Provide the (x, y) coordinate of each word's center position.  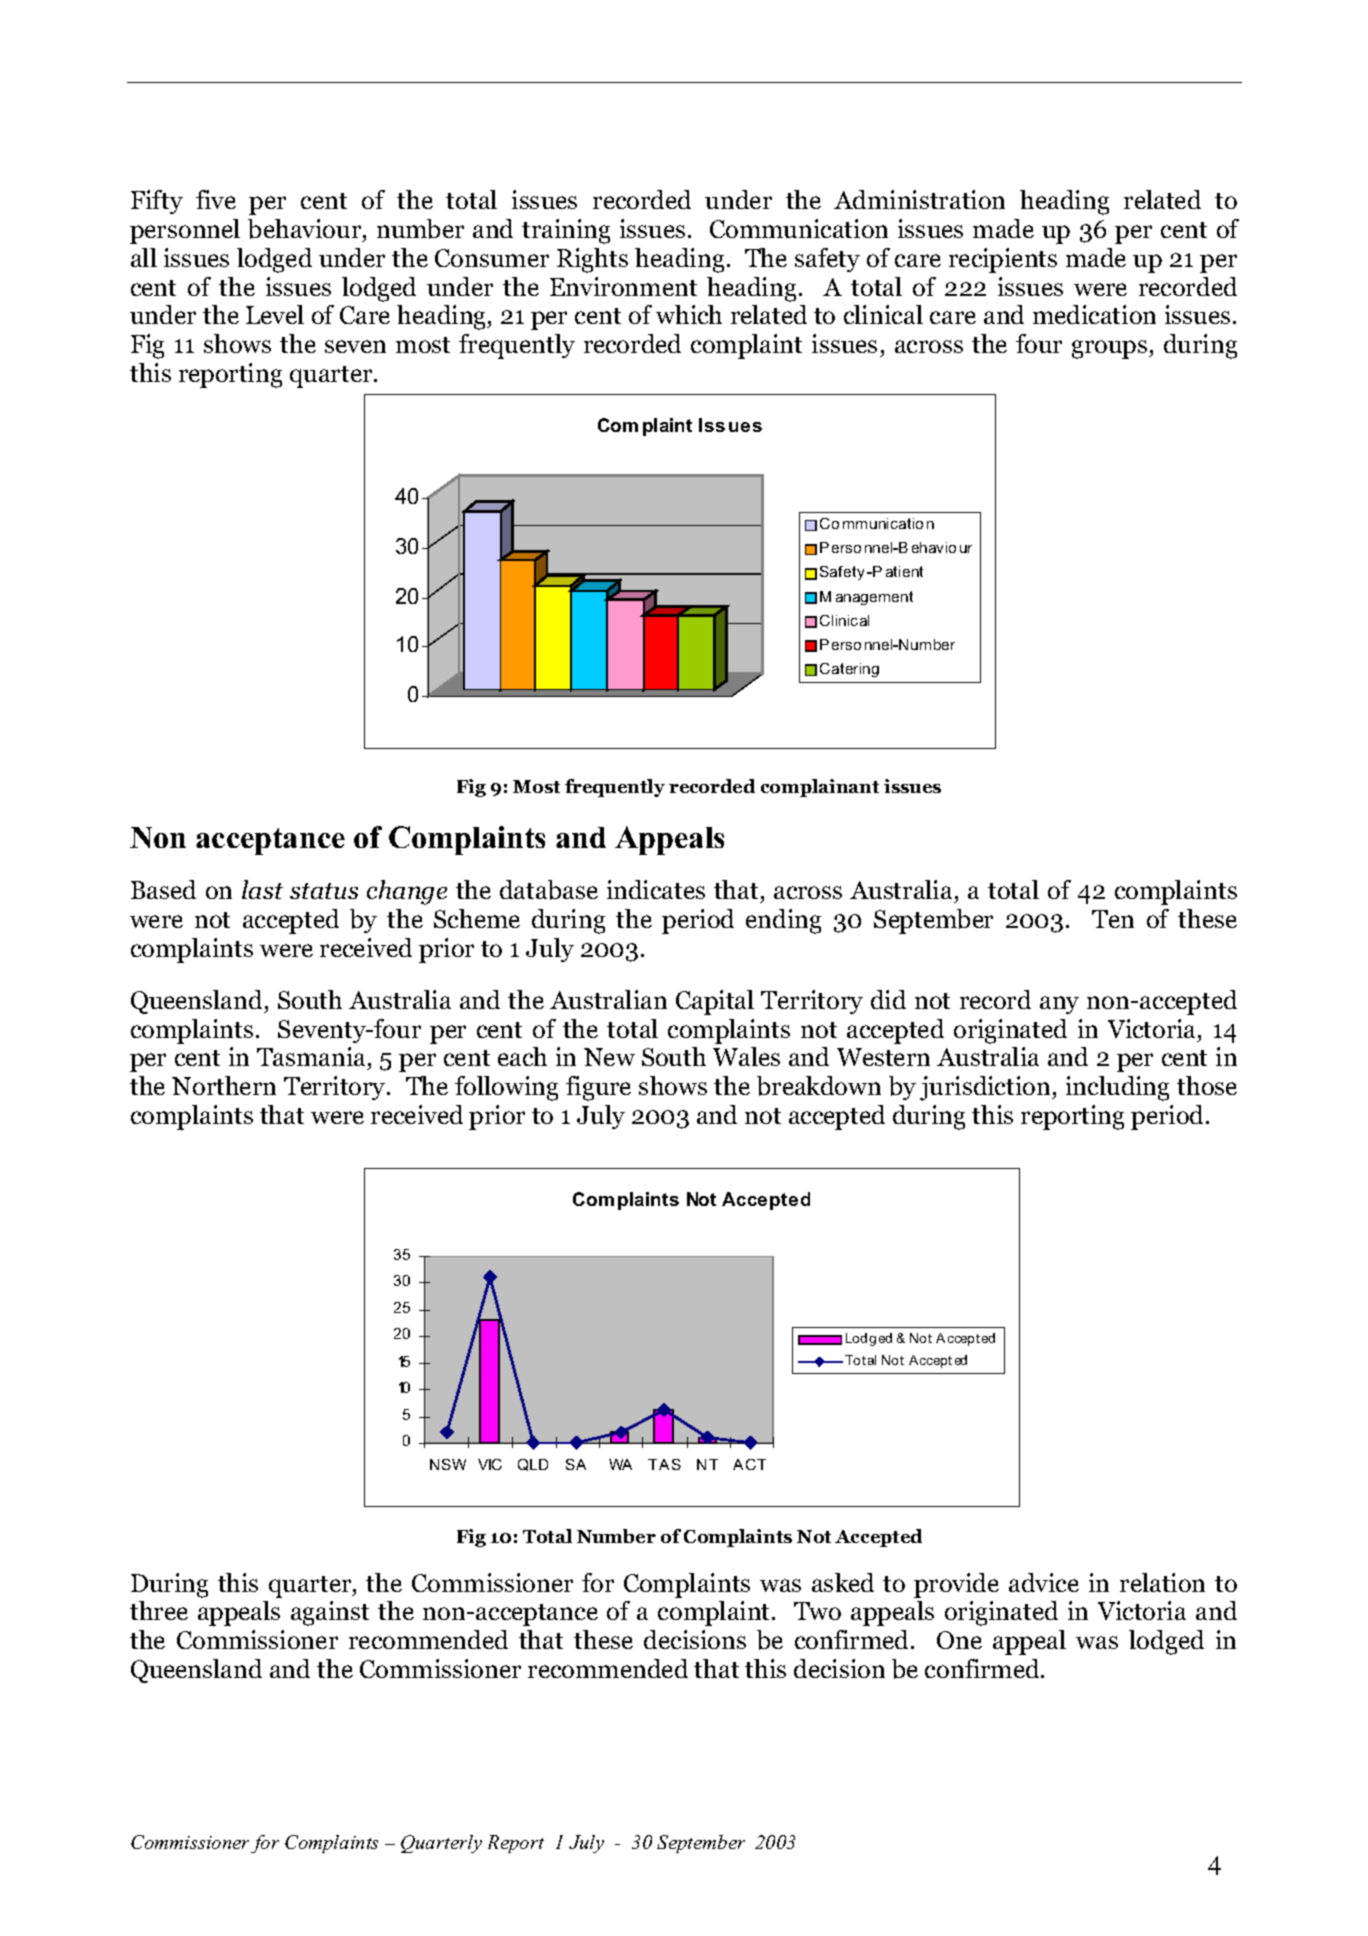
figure (598, 1088)
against (330, 1613)
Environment (623, 286)
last (262, 889)
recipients (1003, 260)
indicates (656, 889)
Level (275, 314)
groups (1111, 349)
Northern (224, 1085)
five (216, 199)
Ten (1113, 919)
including (1117, 1088)
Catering (849, 670)
